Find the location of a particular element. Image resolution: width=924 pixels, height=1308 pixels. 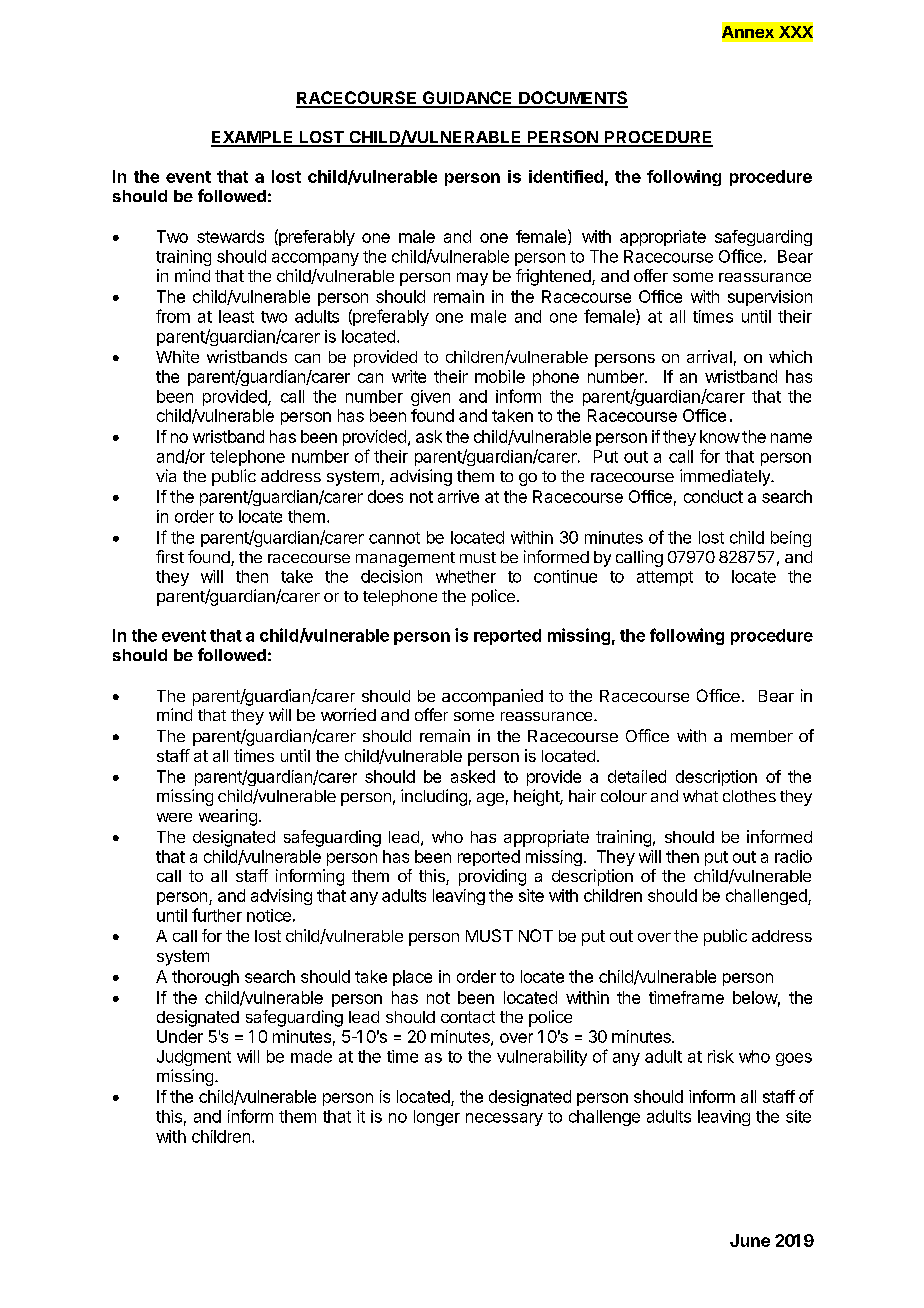

Judgment is located at coordinates (194, 1058).
